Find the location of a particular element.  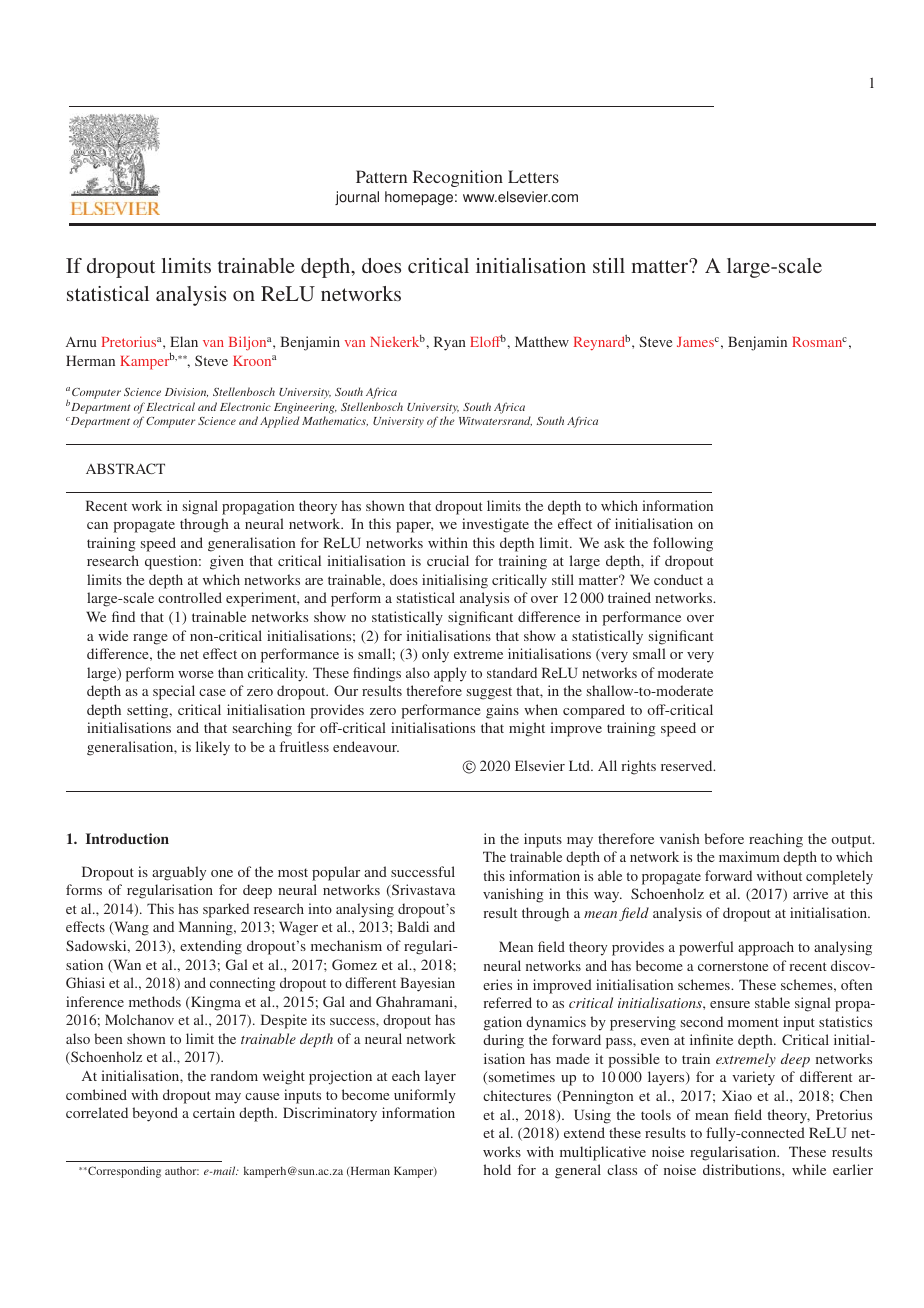

beyond is located at coordinates (155, 1114).
